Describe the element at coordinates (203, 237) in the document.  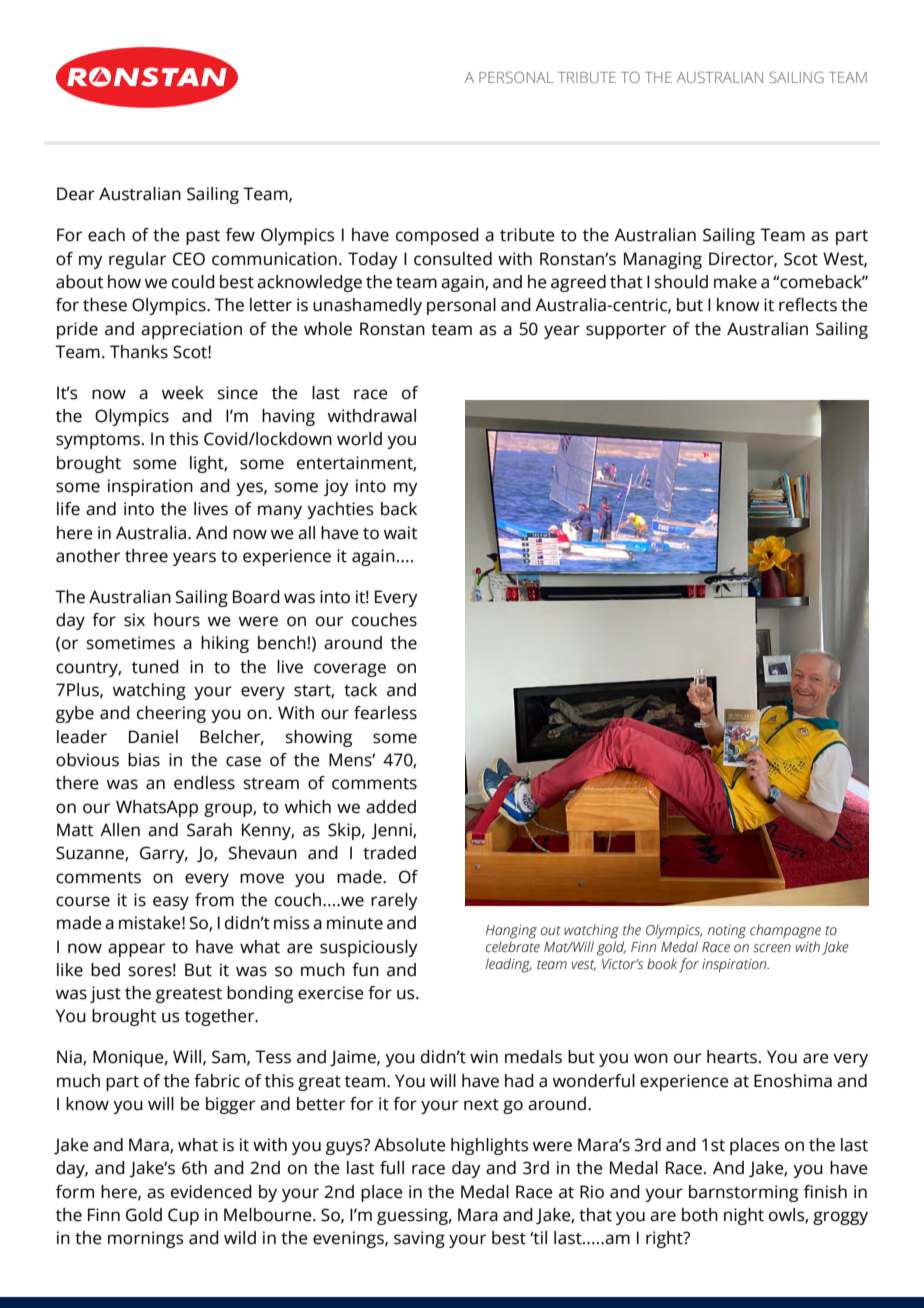
I see `past` at that location.
